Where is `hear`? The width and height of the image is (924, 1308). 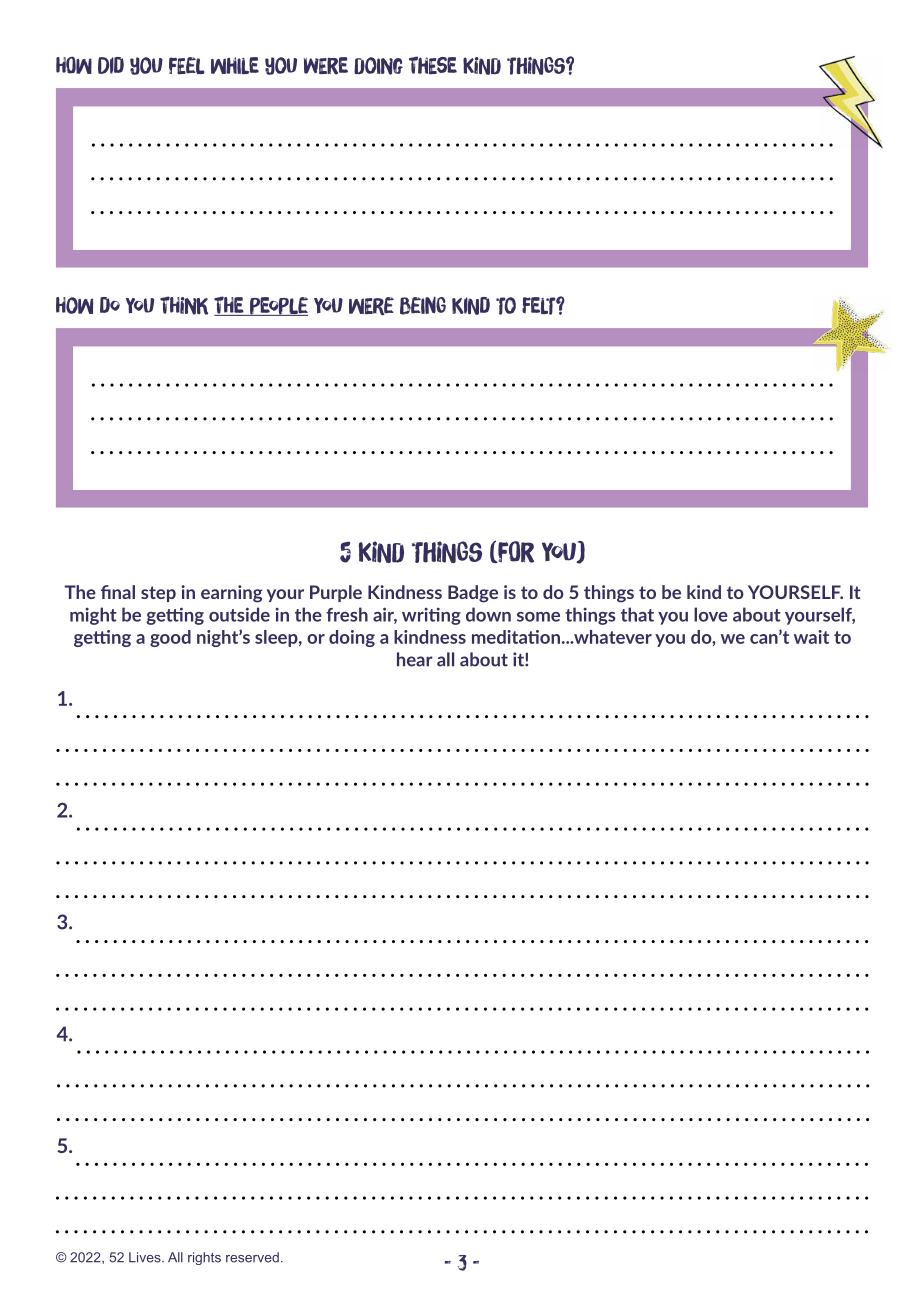
hear is located at coordinates (415, 659).
